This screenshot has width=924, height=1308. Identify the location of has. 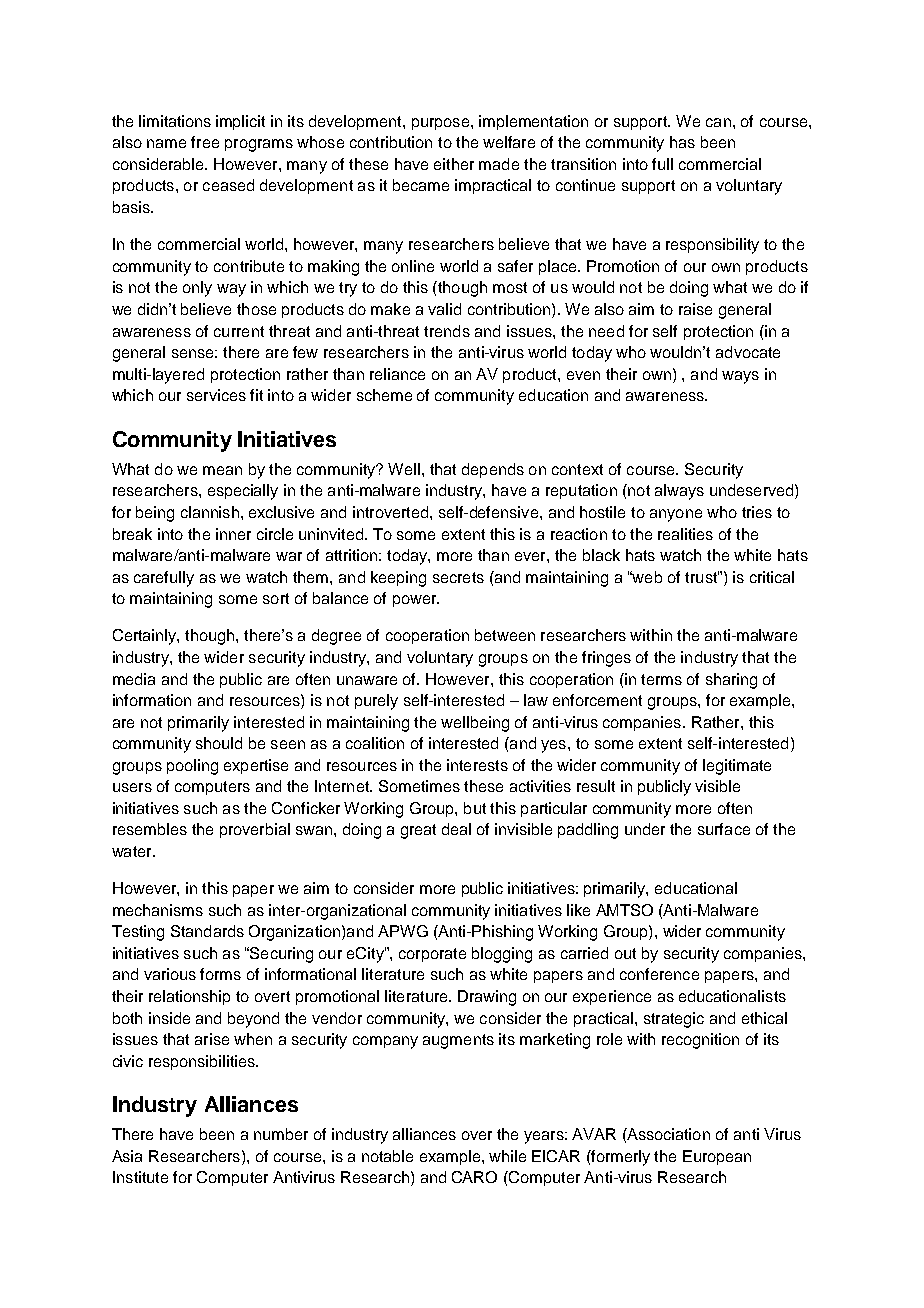
(682, 142).
